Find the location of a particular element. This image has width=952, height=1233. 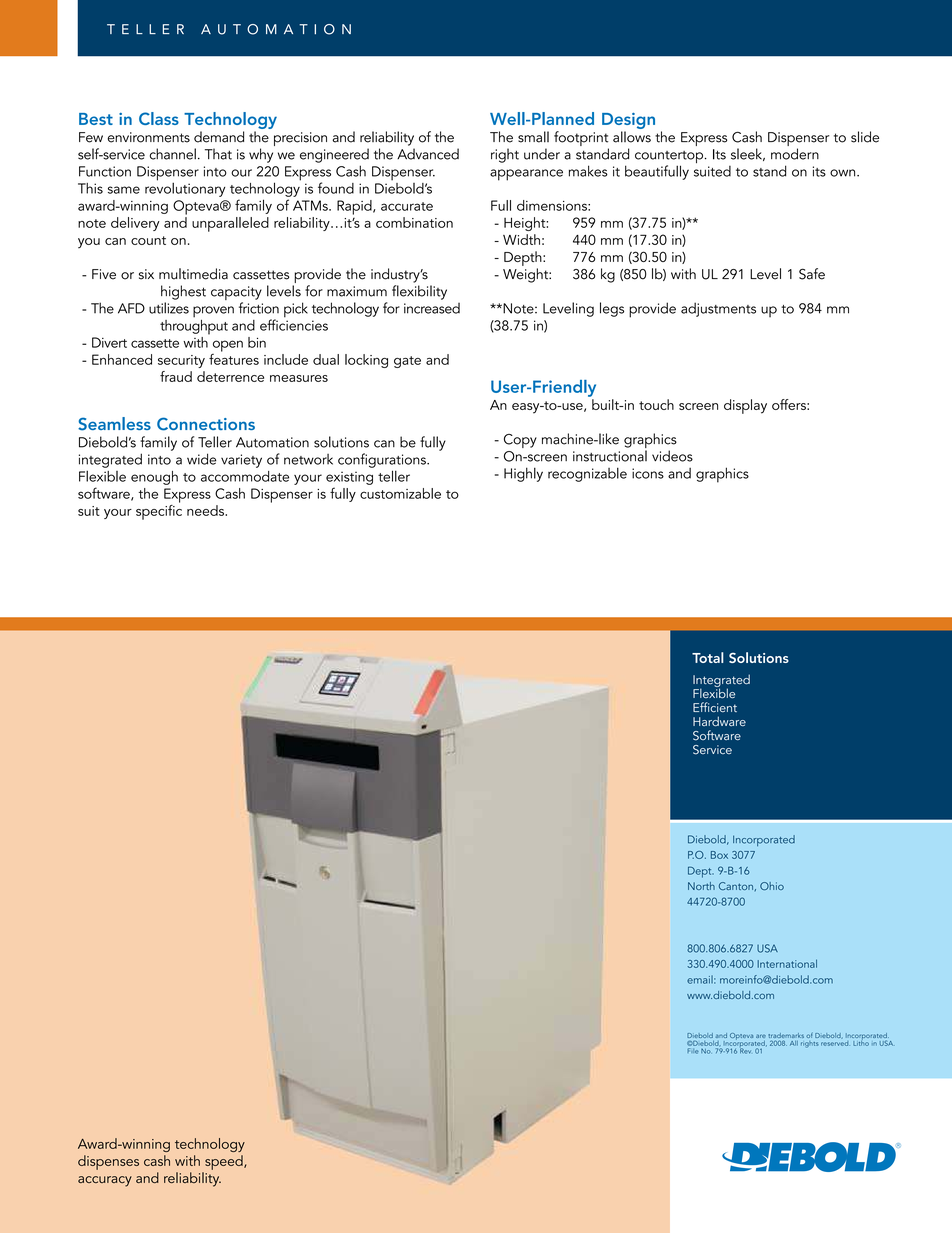

fraud is located at coordinates (176, 376).
